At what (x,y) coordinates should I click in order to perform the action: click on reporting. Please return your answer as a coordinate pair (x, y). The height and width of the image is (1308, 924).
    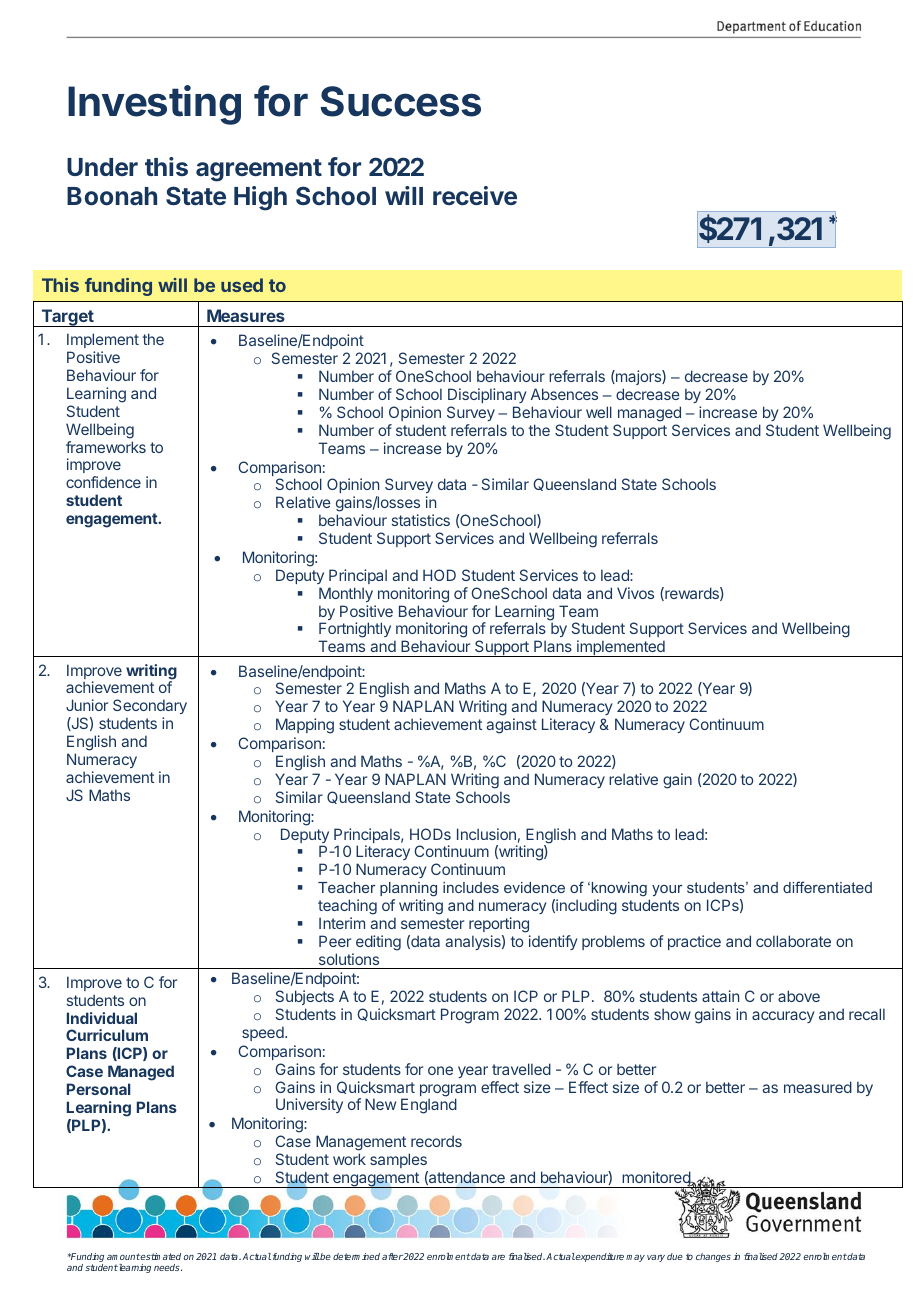
    Looking at the image, I should click on (499, 925).
